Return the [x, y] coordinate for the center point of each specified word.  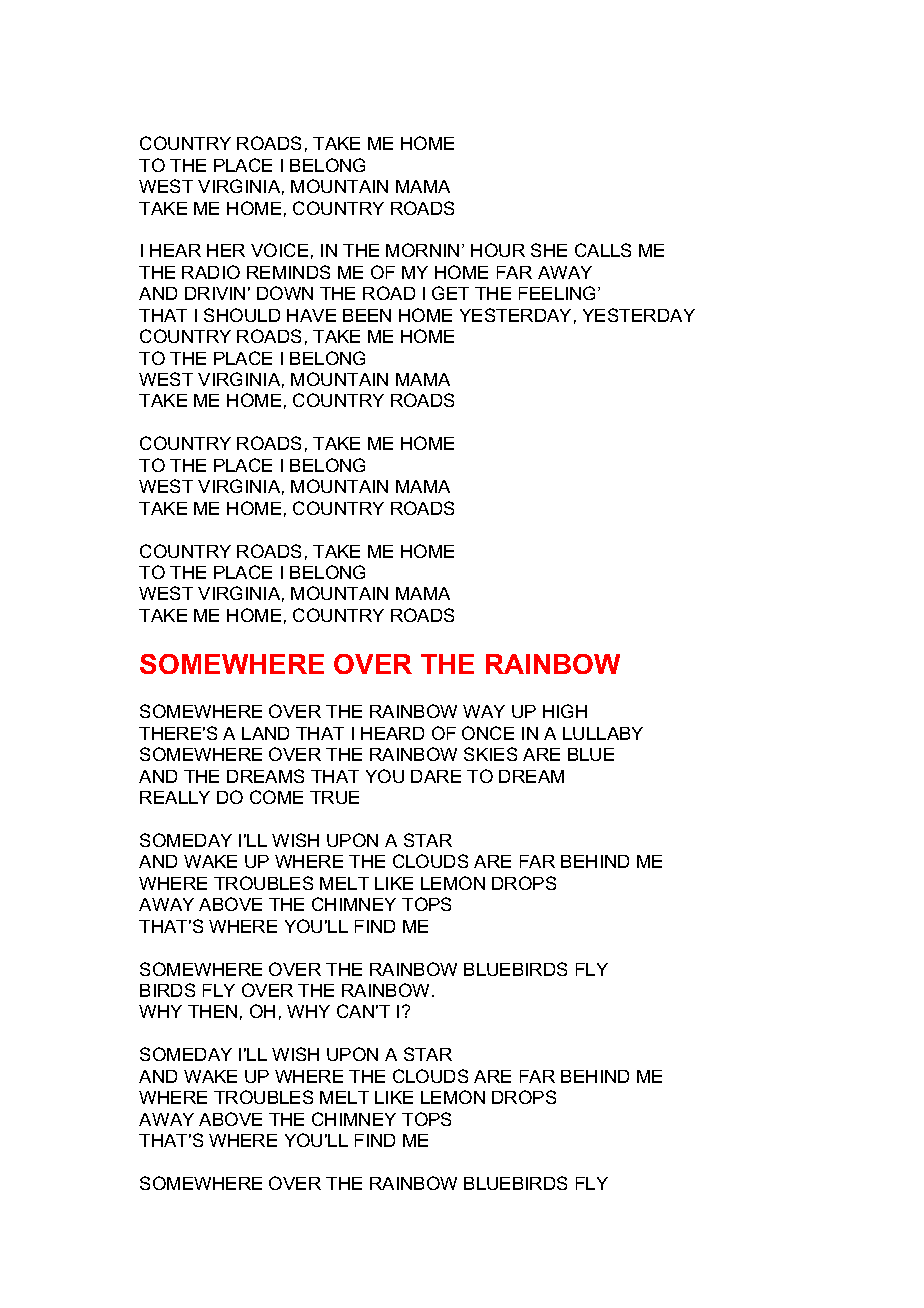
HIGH [565, 711]
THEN [212, 1011]
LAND [265, 733]
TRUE [334, 797]
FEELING [559, 293]
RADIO [211, 272]
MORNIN [422, 250]
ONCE [488, 733]
